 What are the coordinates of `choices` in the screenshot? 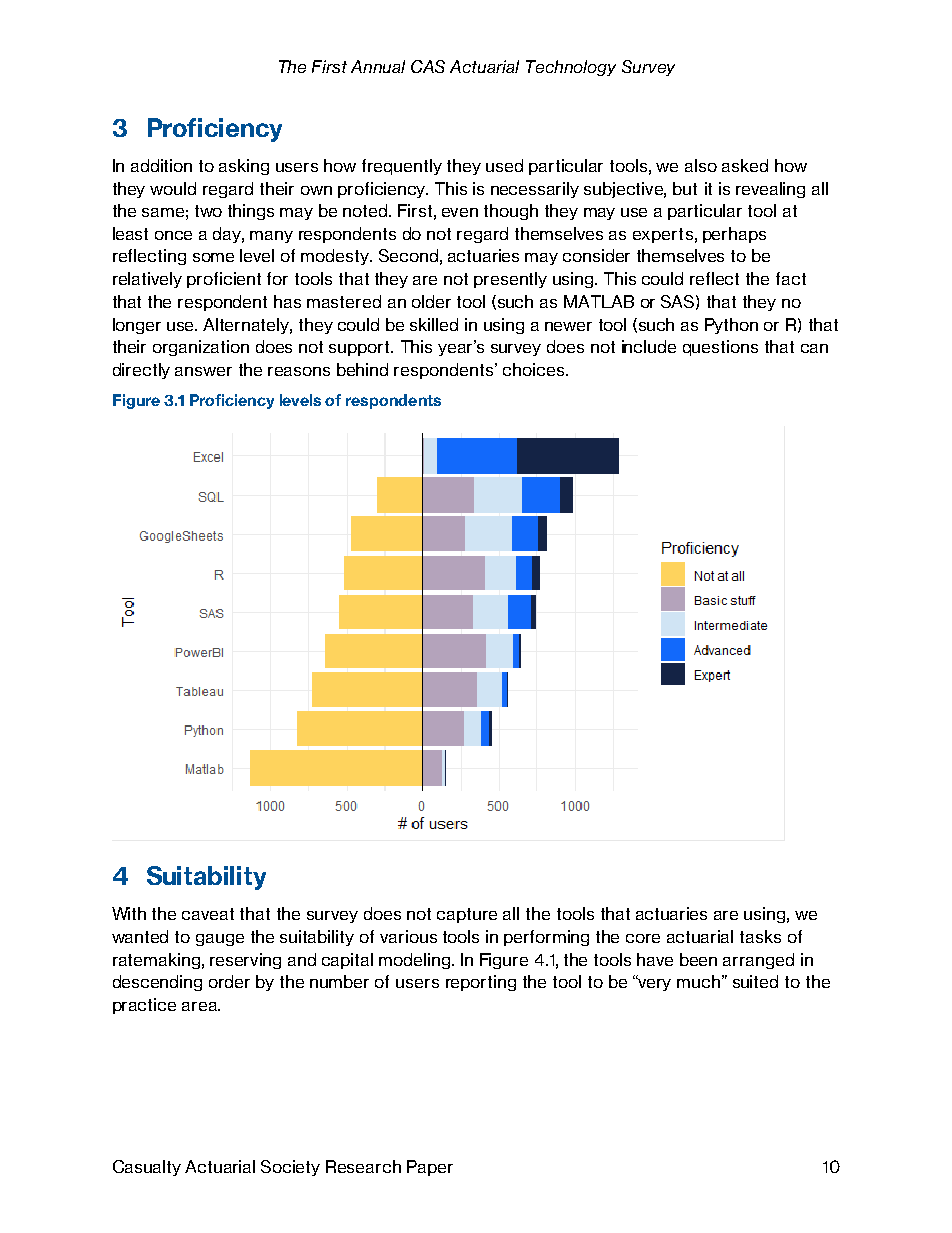 It's located at (533, 369).
